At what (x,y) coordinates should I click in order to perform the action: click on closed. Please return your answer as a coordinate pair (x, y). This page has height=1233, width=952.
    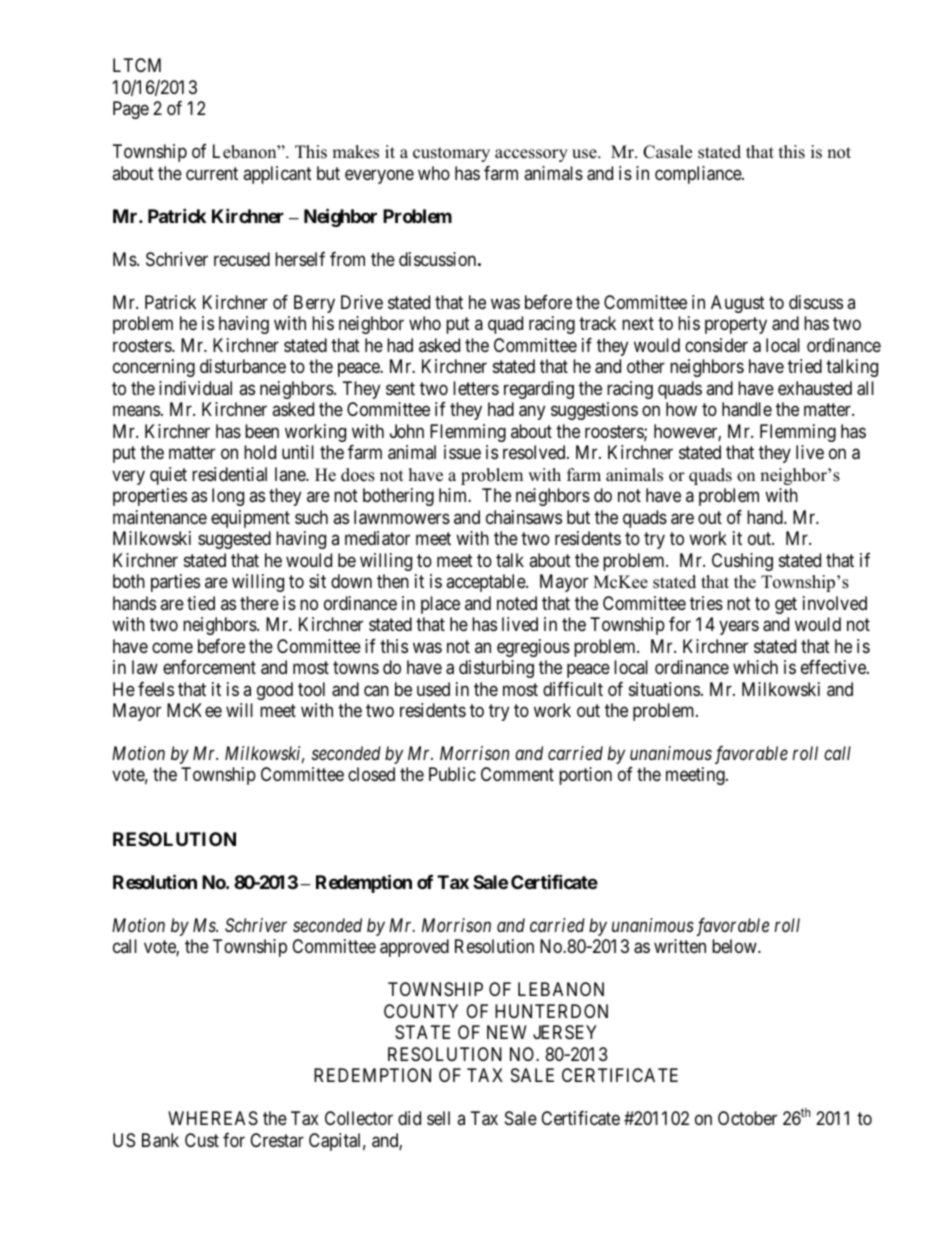
    Looking at the image, I should click on (371, 774).
